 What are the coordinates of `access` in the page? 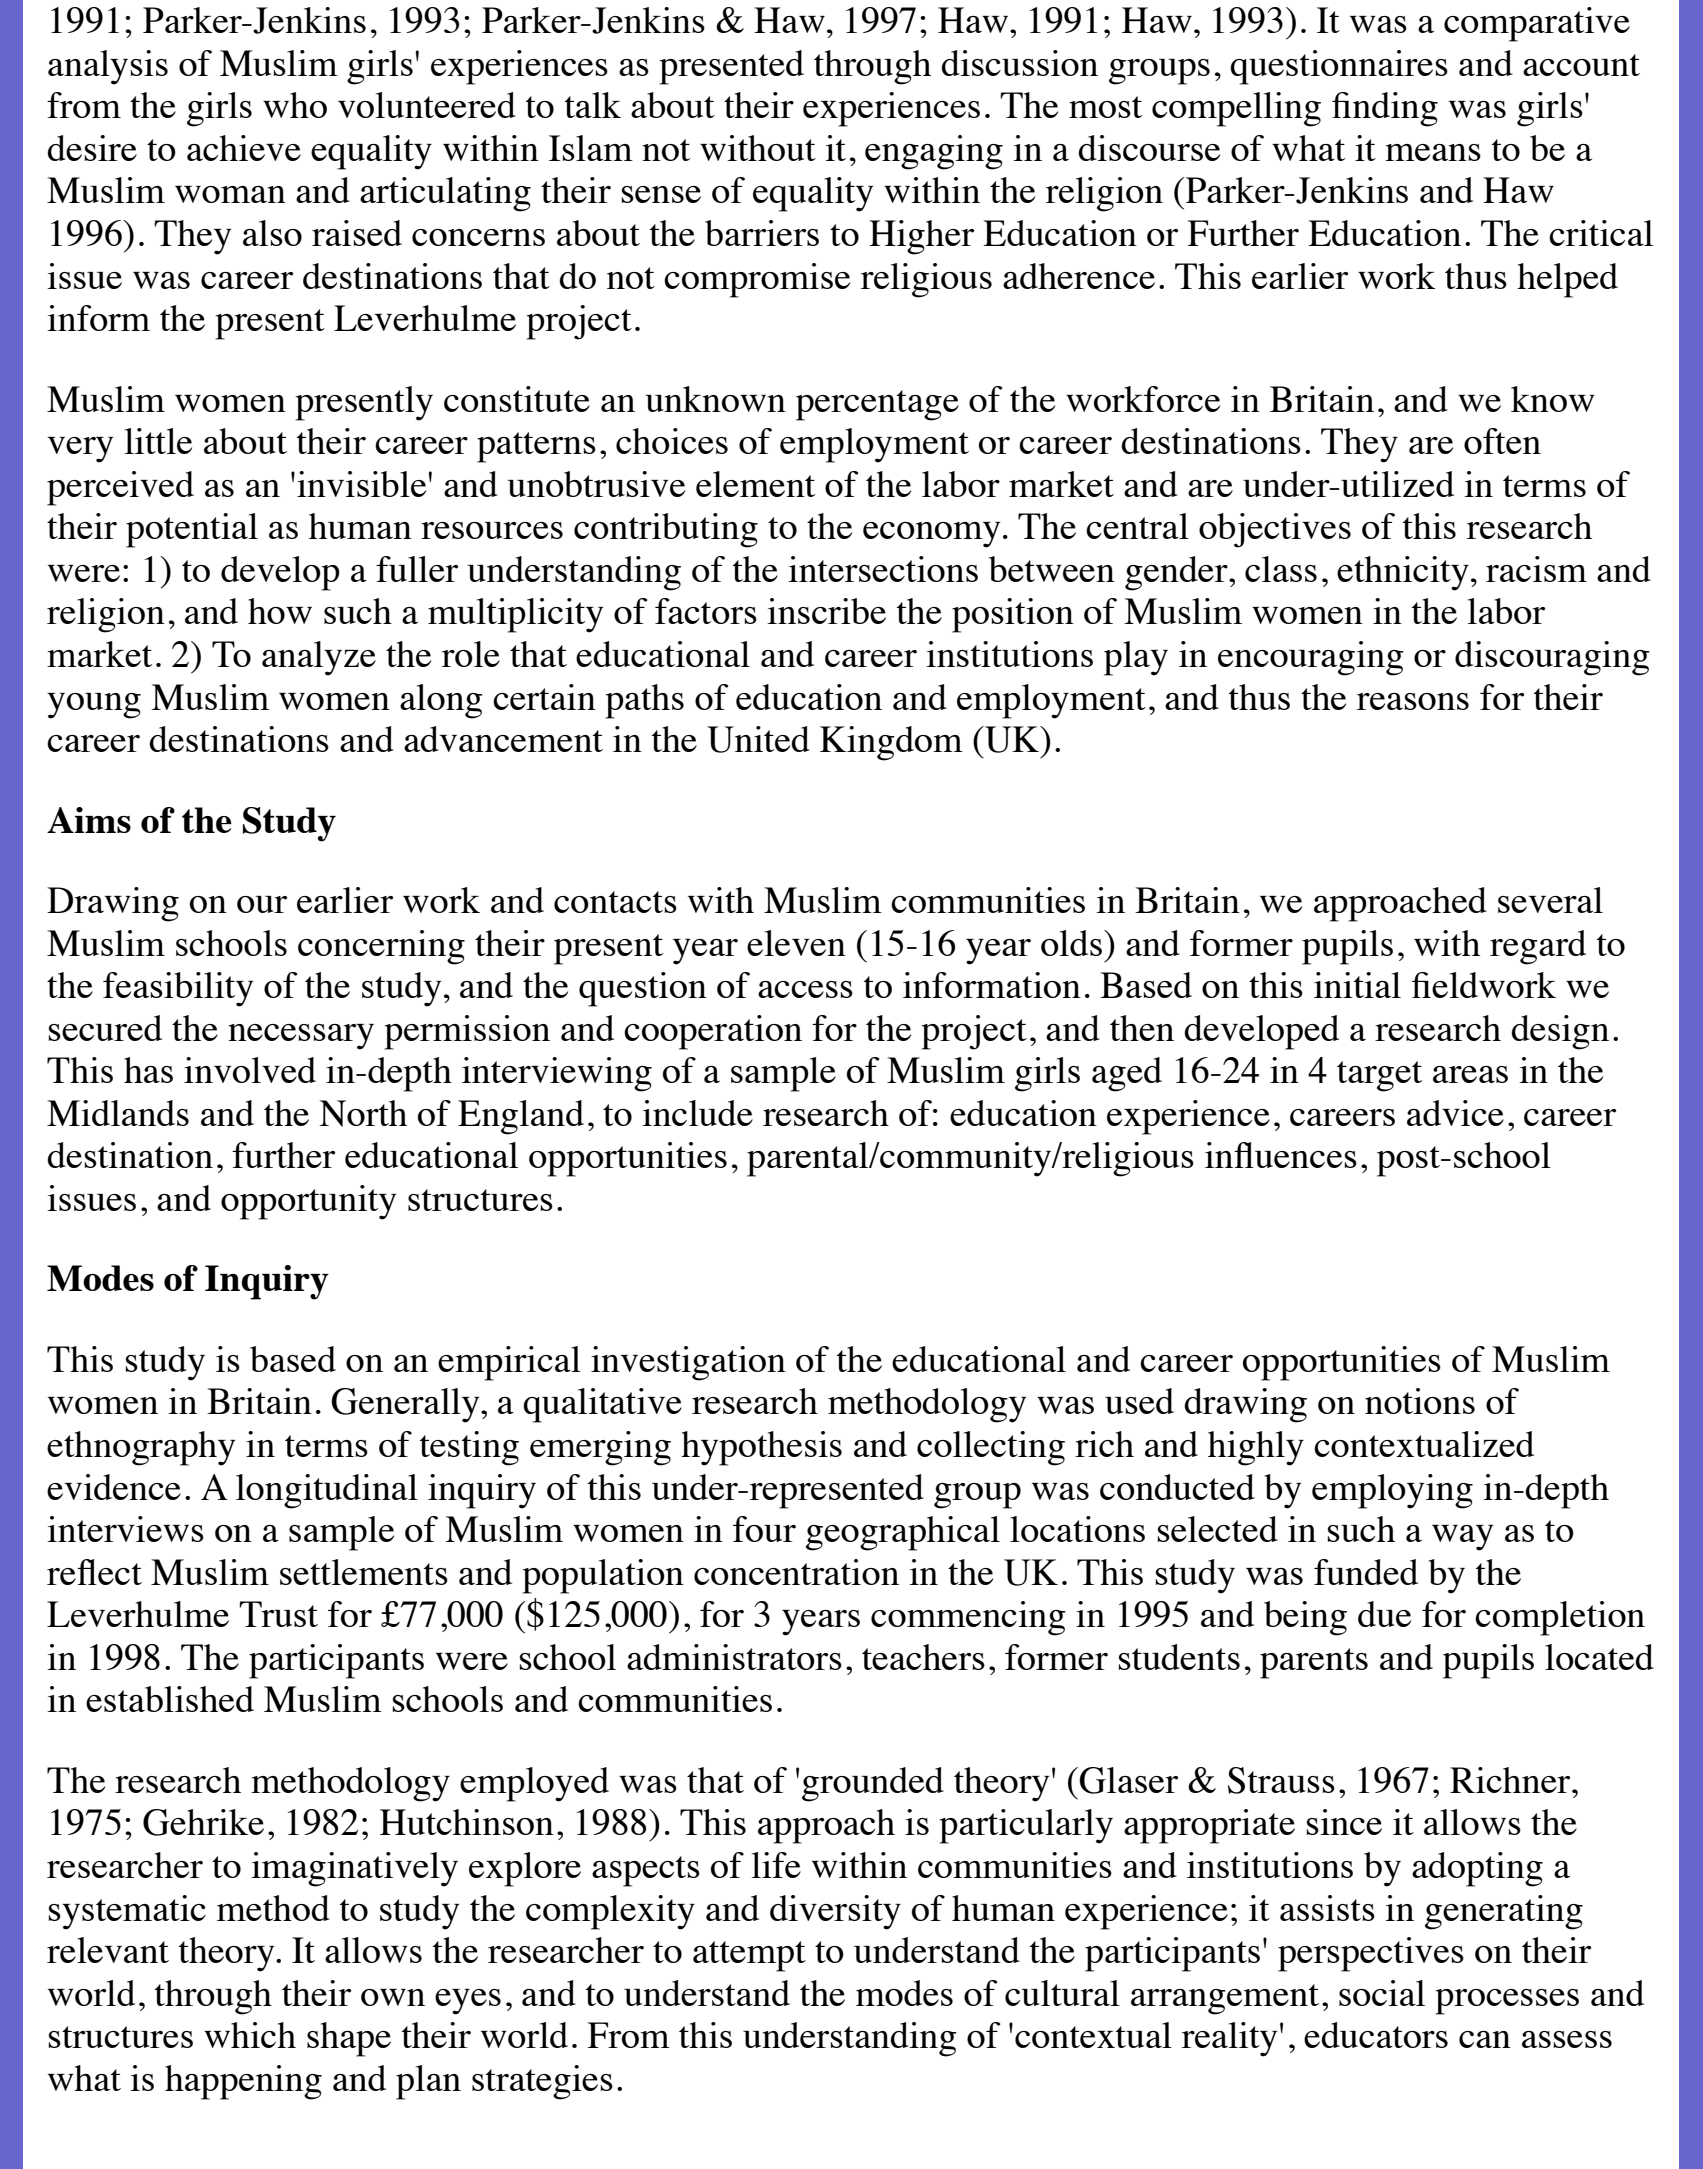 It's located at (805, 989).
